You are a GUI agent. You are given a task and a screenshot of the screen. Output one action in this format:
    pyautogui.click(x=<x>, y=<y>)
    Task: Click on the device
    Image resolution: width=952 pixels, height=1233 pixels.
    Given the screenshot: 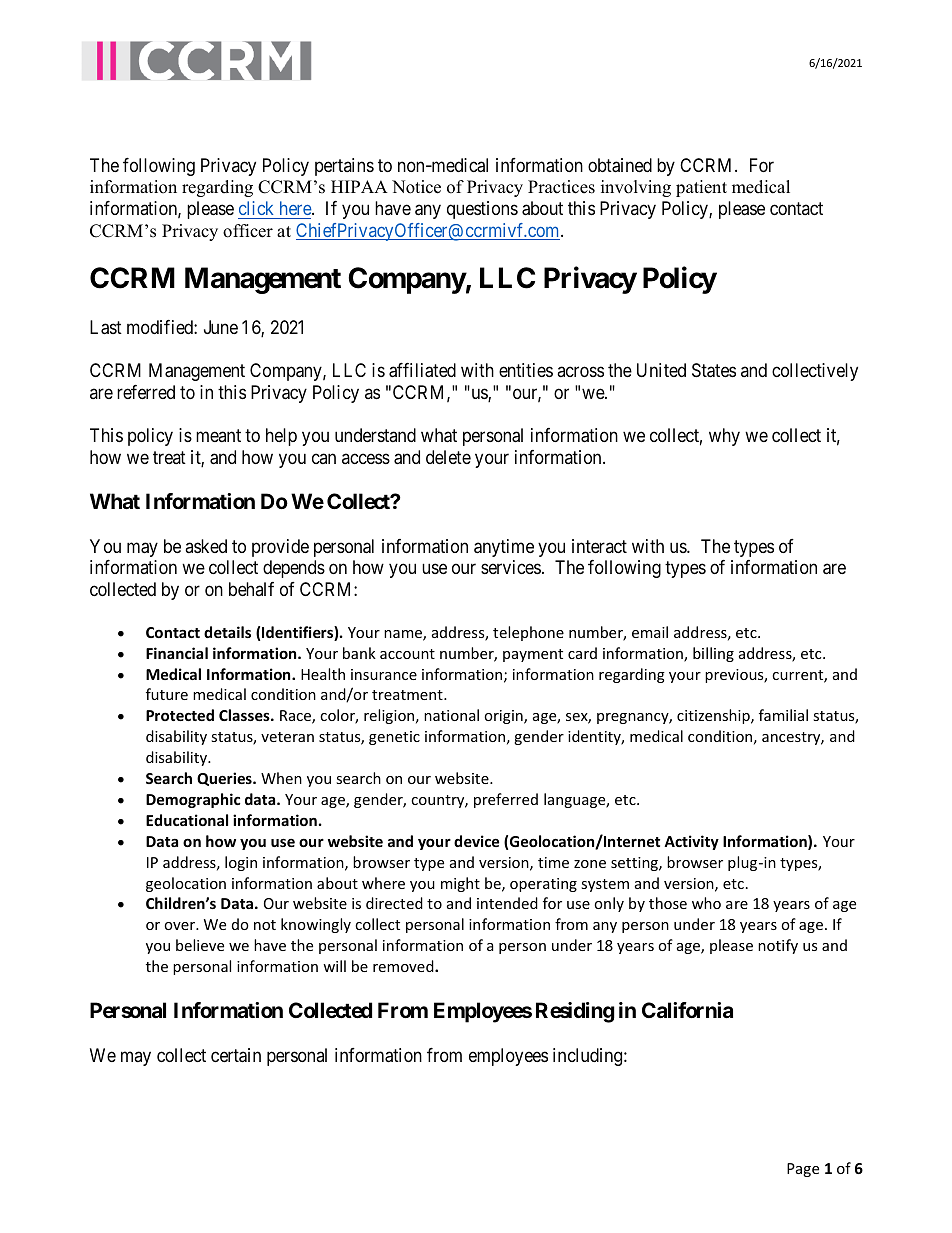 What is the action you would take?
    pyautogui.click(x=476, y=841)
